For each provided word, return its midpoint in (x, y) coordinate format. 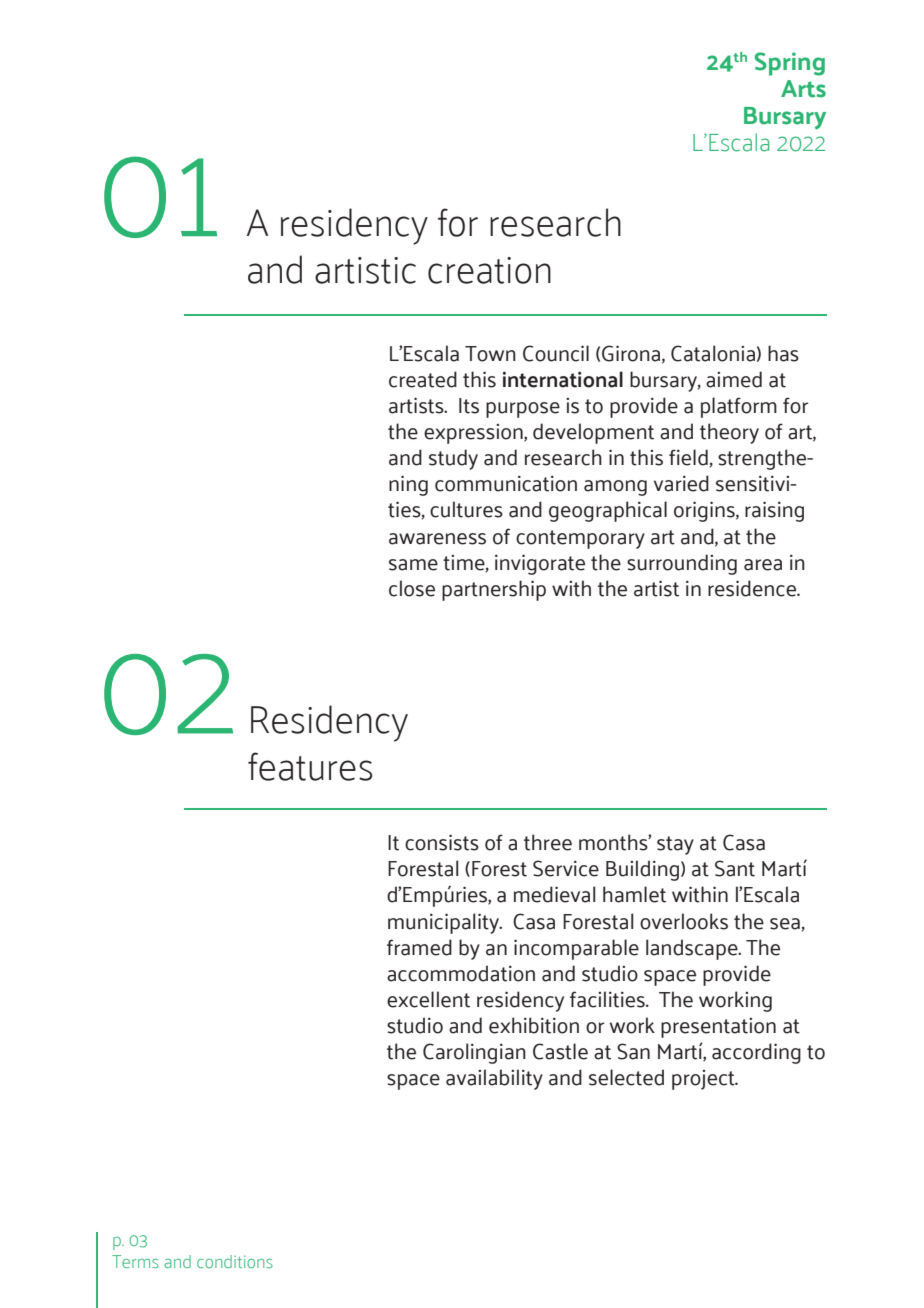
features (310, 766)
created (423, 379)
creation (489, 270)
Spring (790, 64)
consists (442, 842)
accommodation (461, 973)
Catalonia (713, 353)
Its (469, 406)
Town (490, 354)
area (763, 565)
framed (419, 947)
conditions (235, 1261)
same (413, 565)
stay (675, 845)
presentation (718, 1028)
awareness (437, 539)
